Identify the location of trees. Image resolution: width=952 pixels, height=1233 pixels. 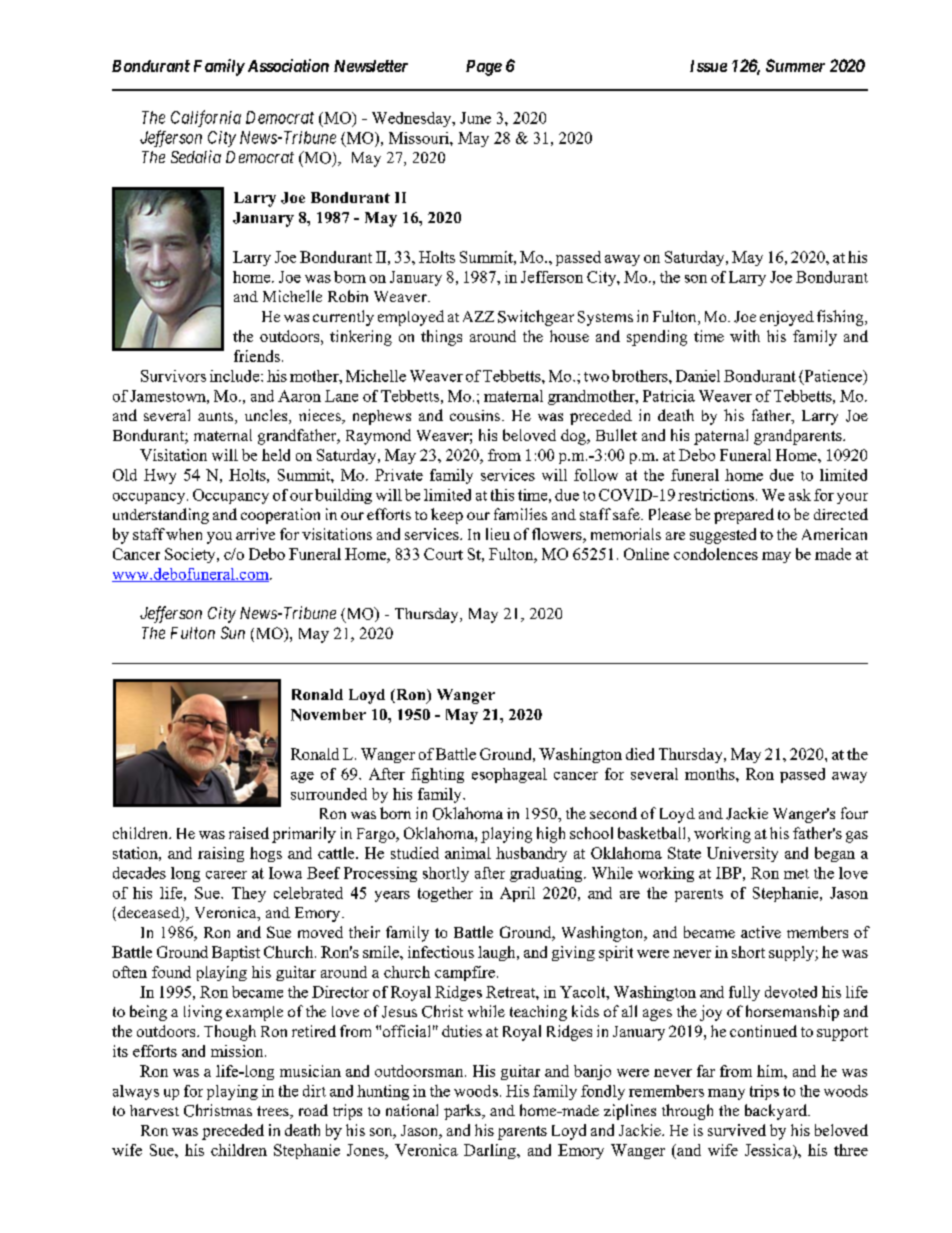
(274, 1112).
